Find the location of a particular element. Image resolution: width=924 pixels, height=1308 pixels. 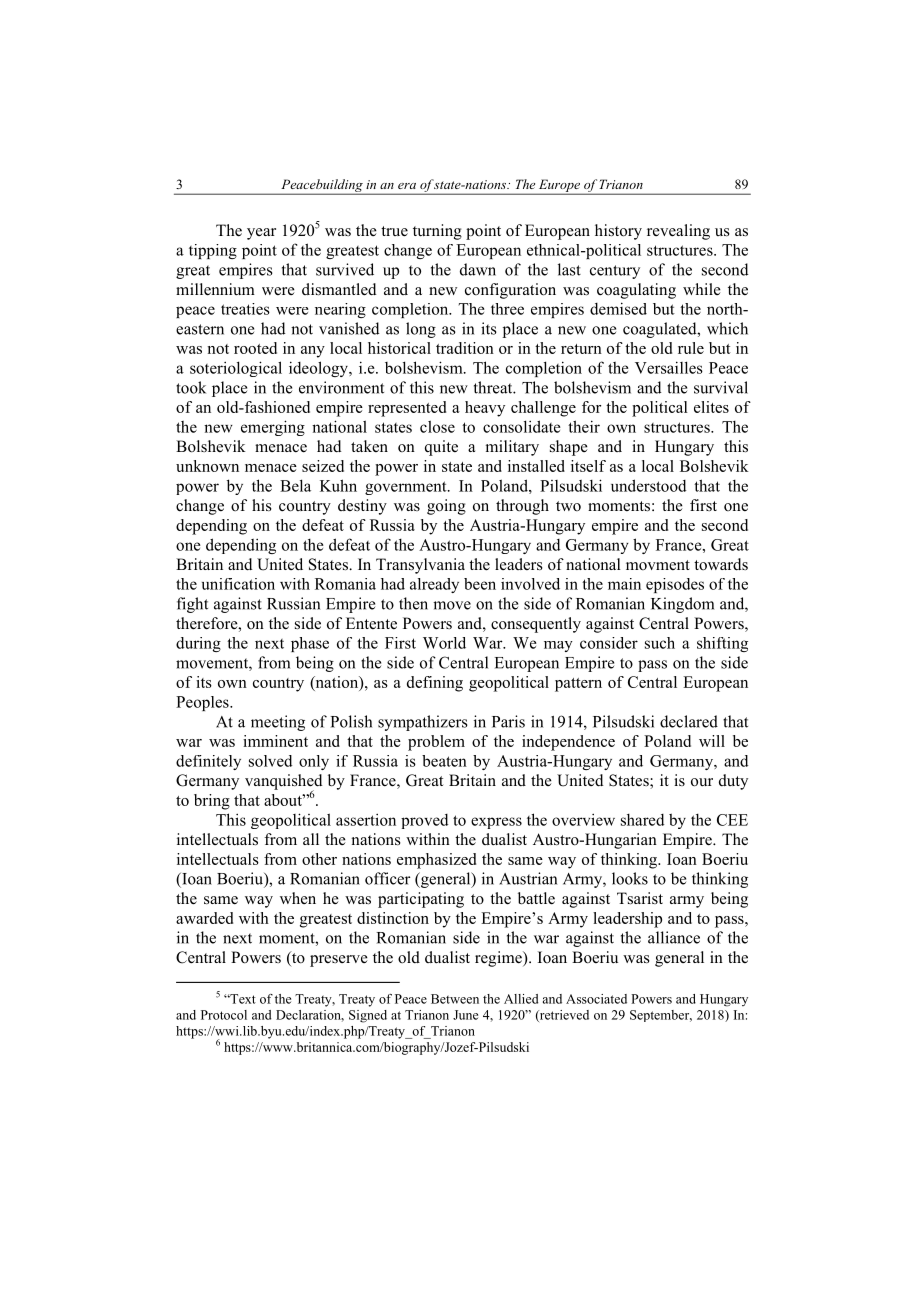

World is located at coordinates (444, 643).
